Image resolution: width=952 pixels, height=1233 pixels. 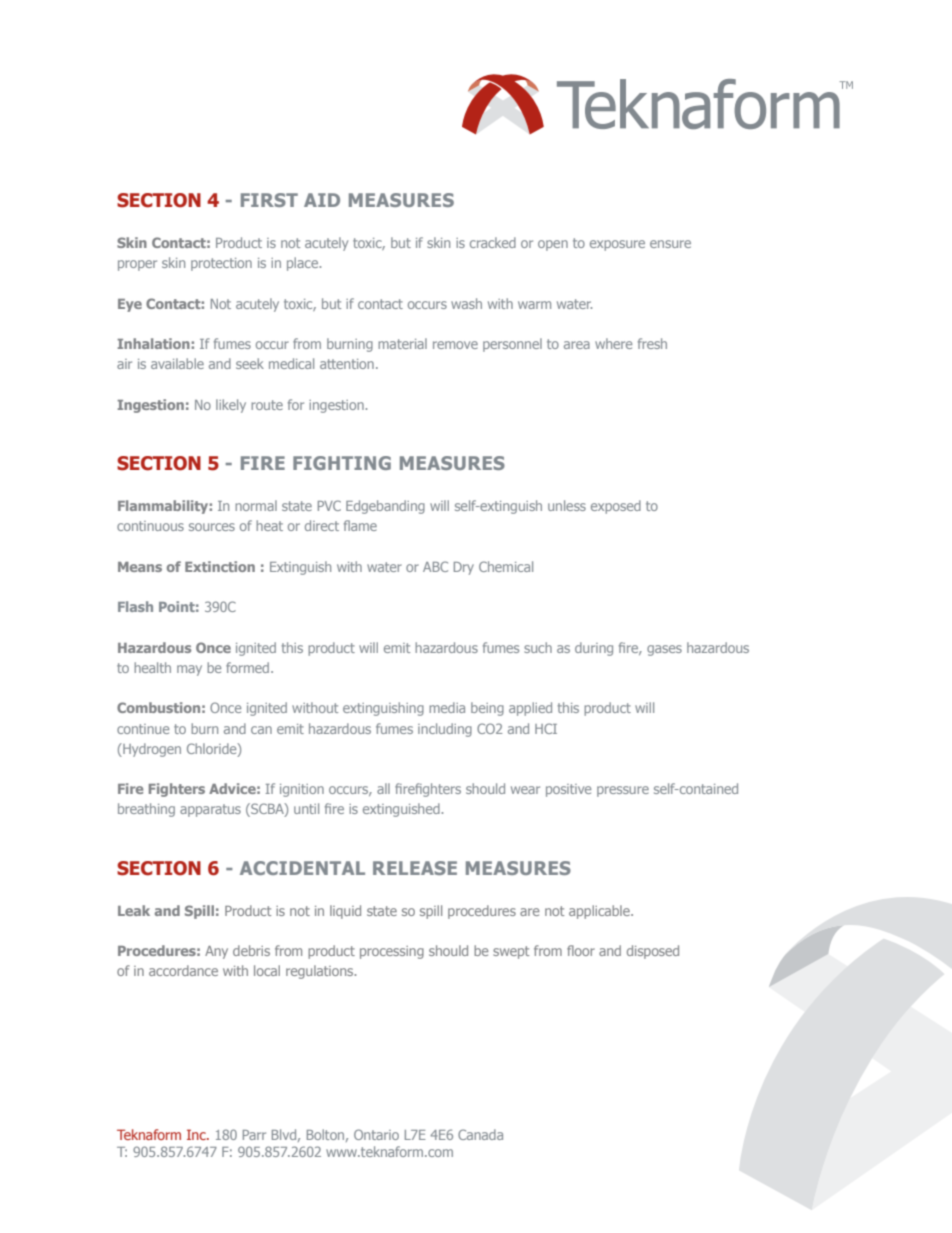 What do you see at coordinates (617, 245) in the screenshot?
I see `exposure` at bounding box center [617, 245].
